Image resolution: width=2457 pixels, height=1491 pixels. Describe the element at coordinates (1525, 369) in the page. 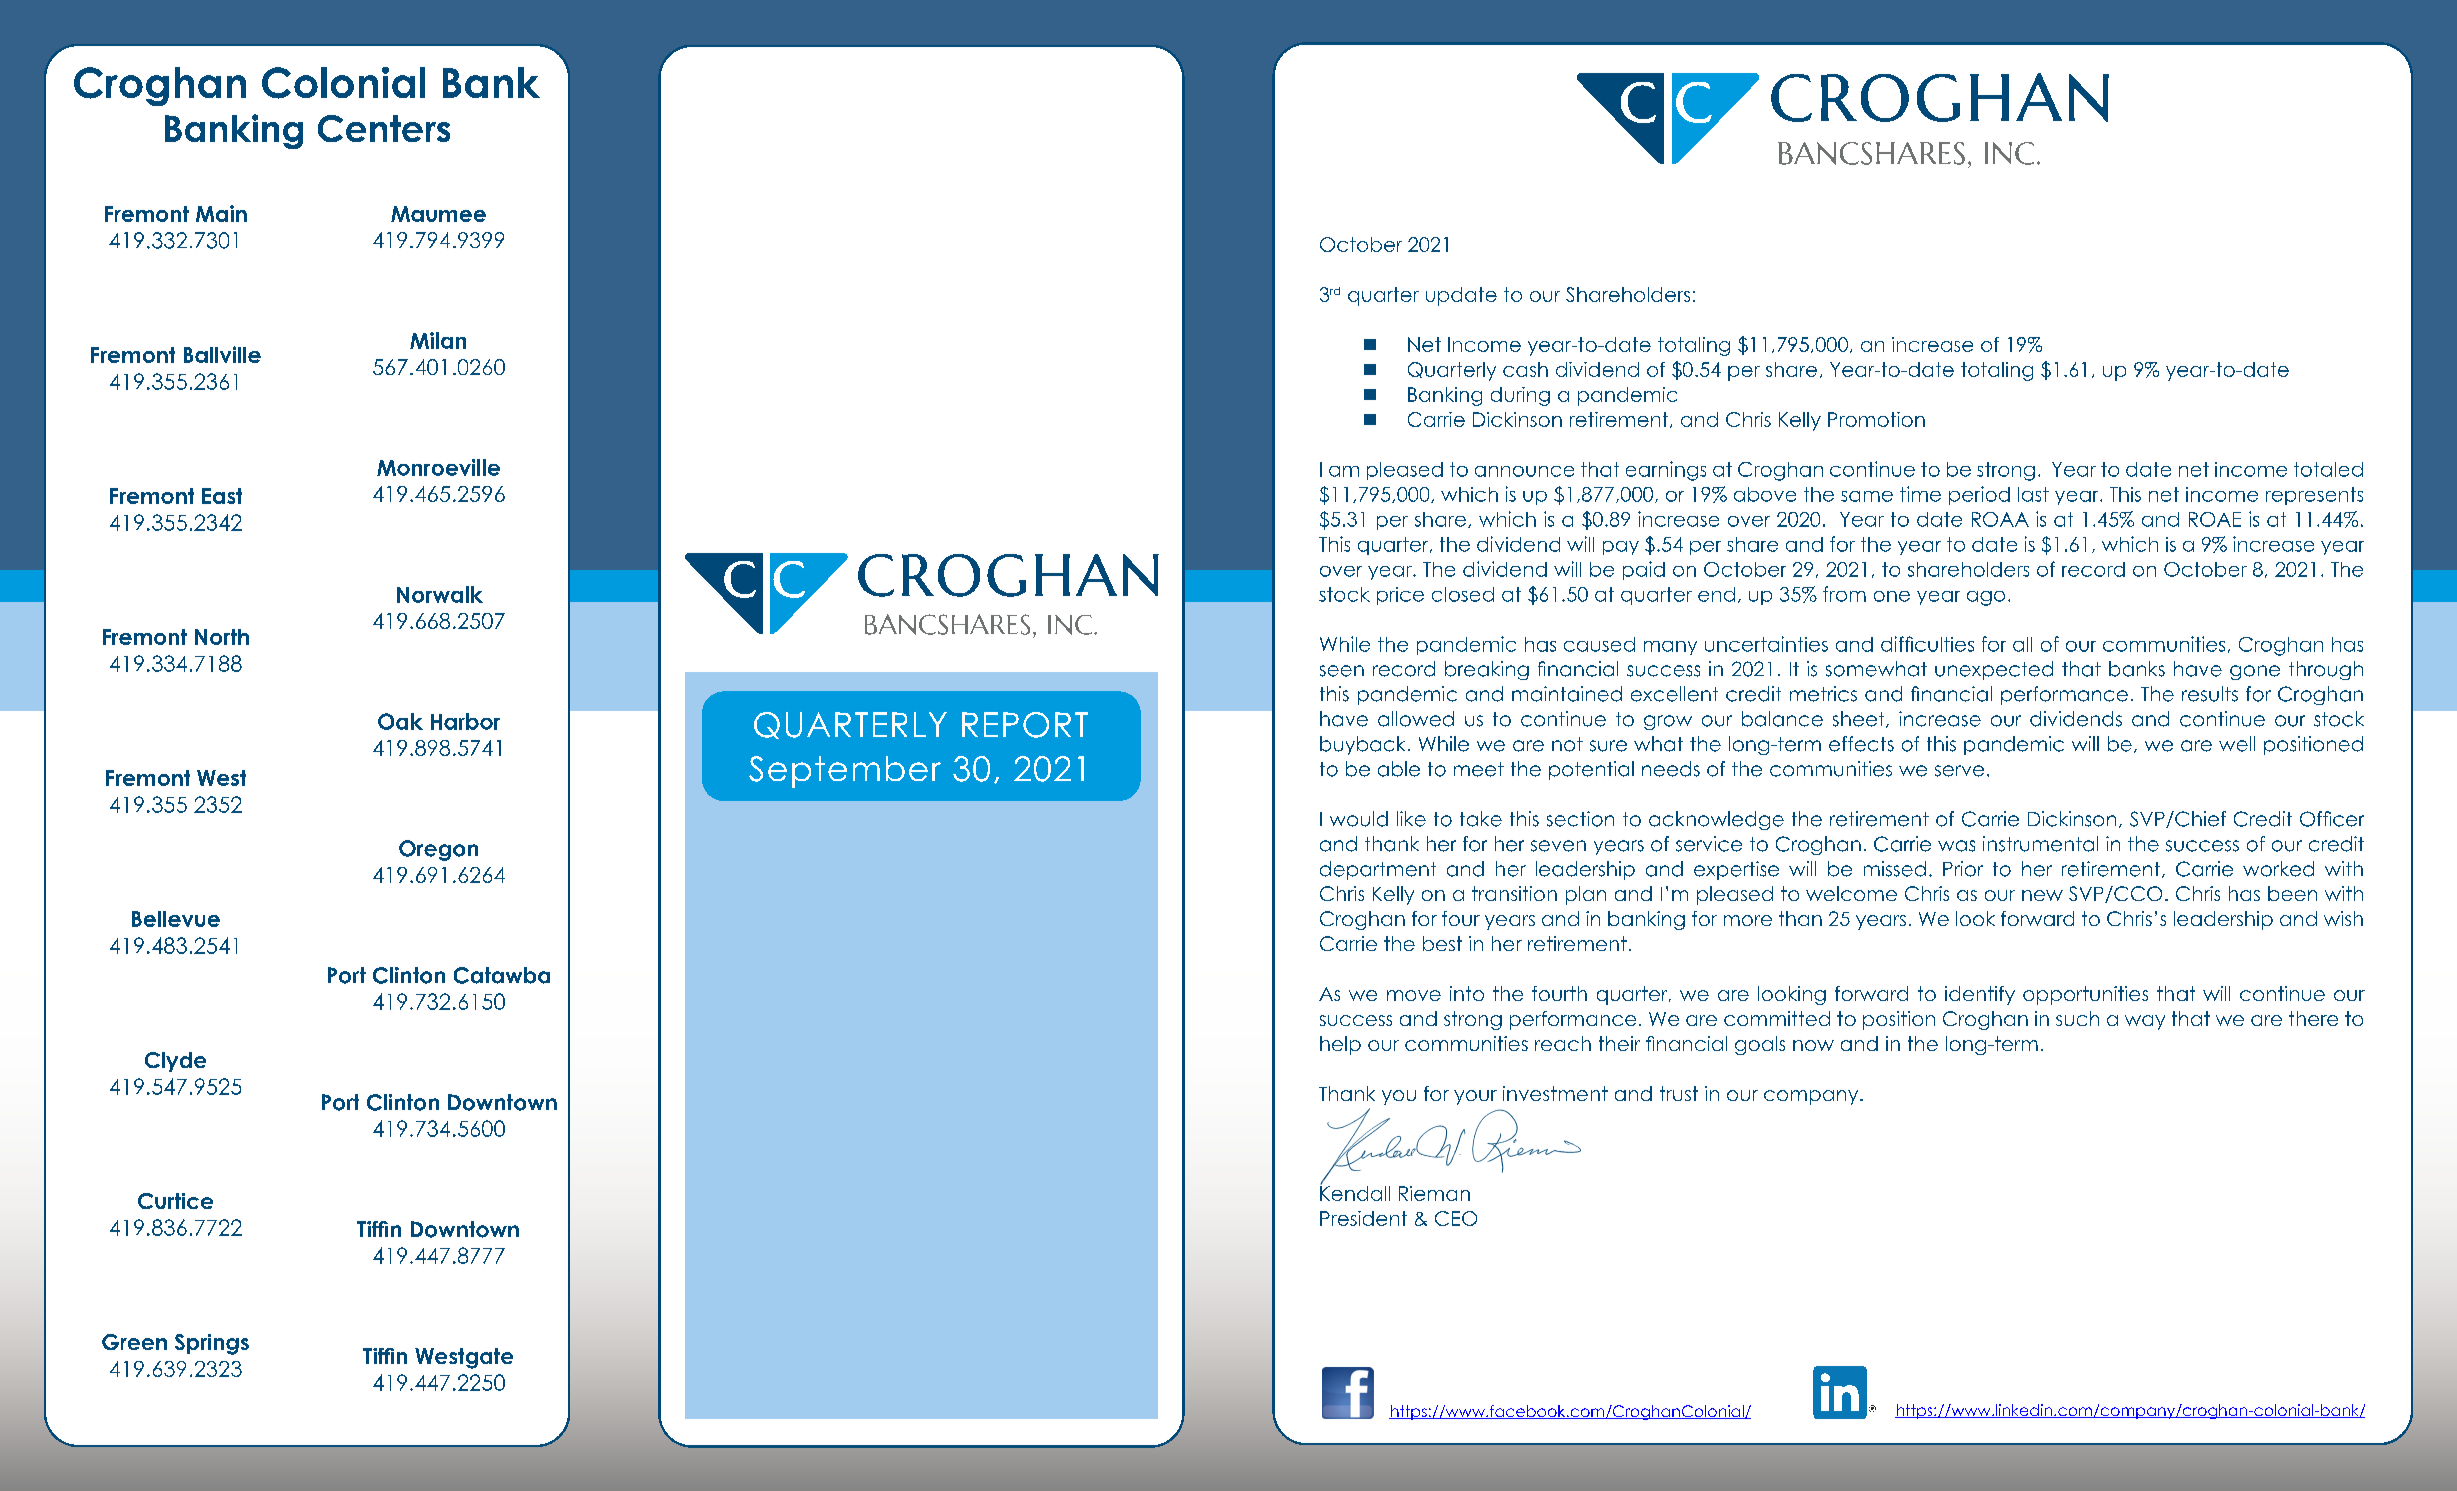

I see `cash` at that location.
